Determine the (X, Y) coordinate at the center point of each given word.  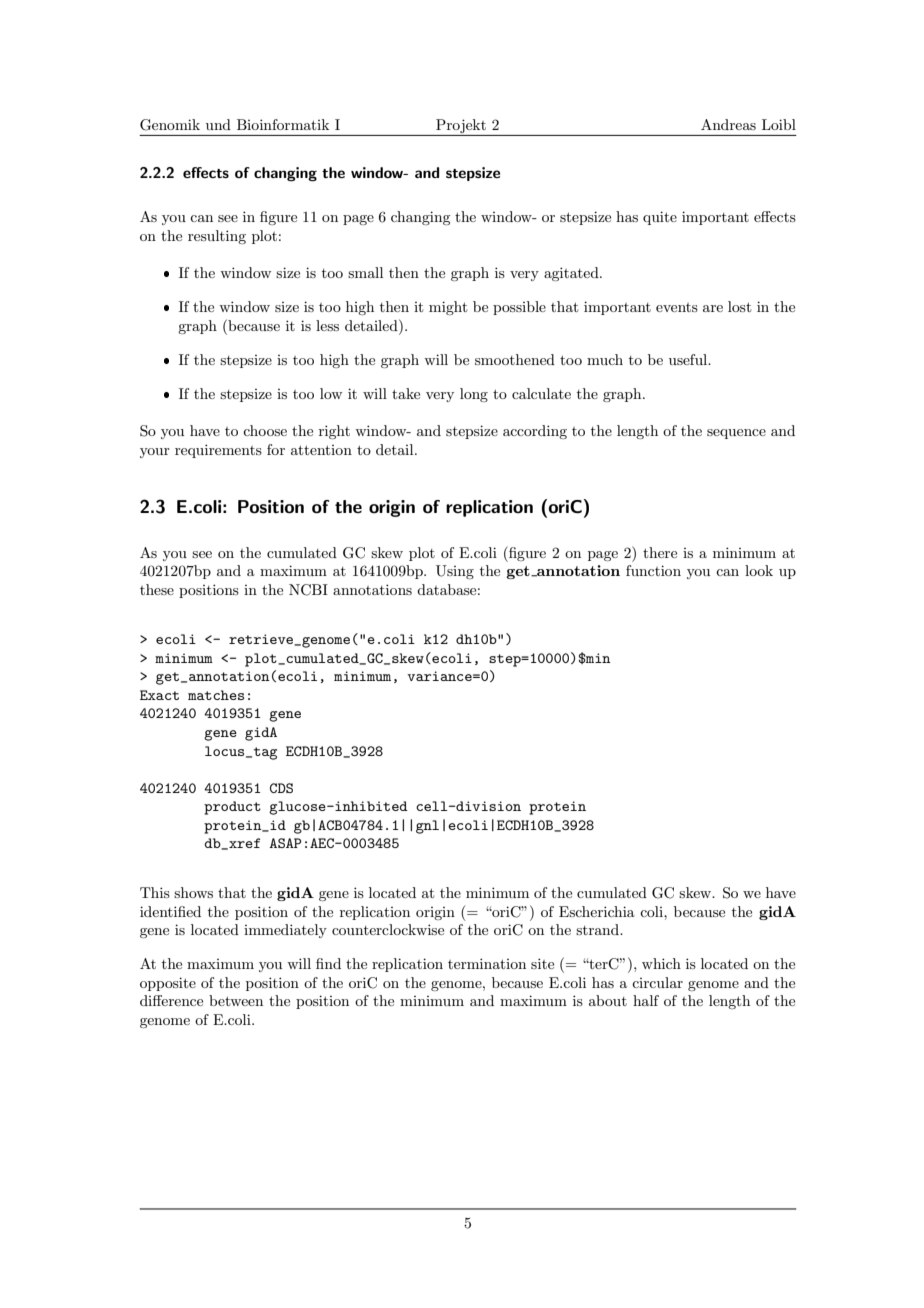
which (661, 963)
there (660, 552)
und (218, 124)
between (236, 1000)
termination (487, 963)
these (157, 589)
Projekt (461, 126)
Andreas (728, 124)
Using (455, 572)
